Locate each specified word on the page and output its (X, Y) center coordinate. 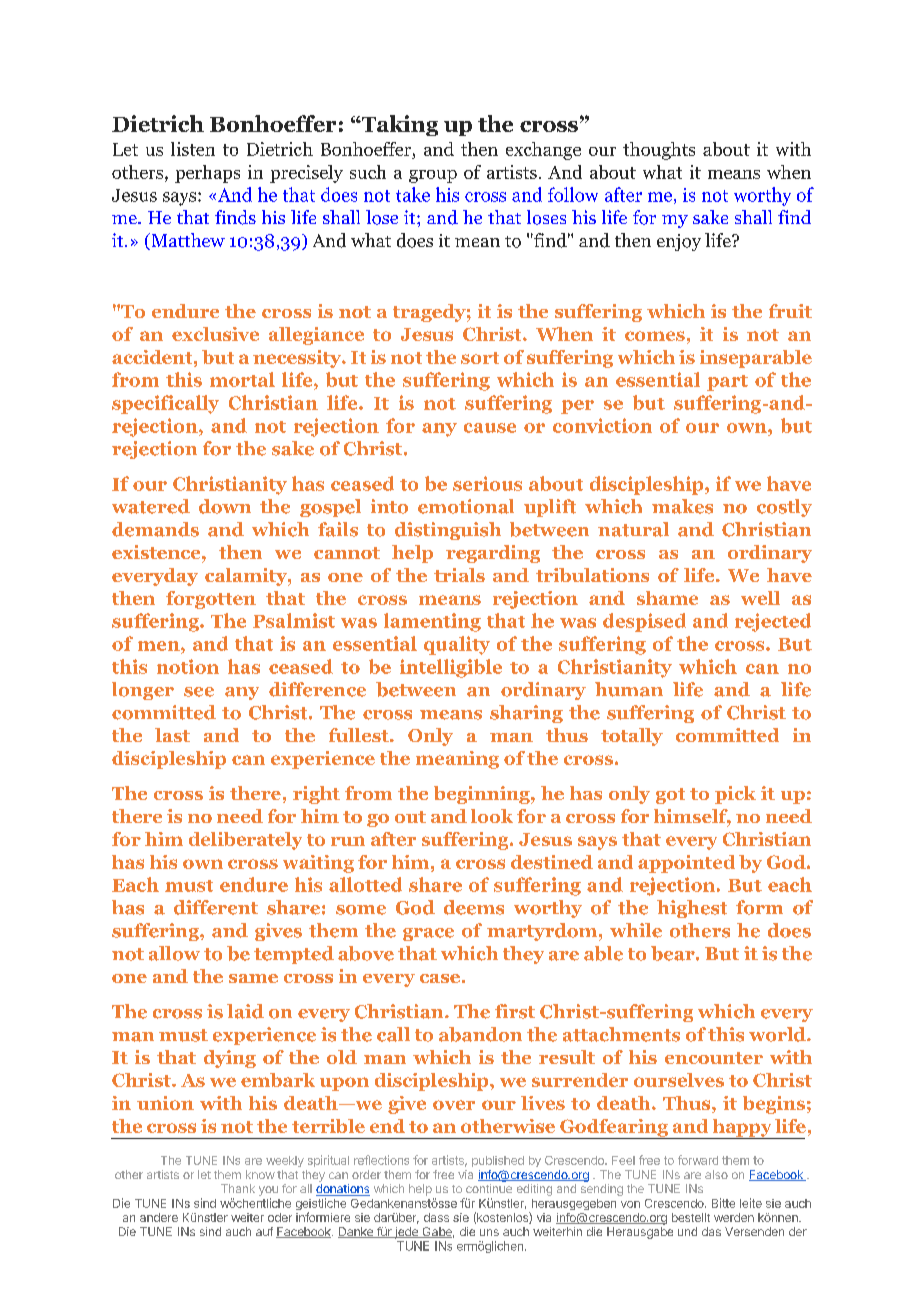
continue (489, 1188)
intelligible (451, 668)
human (629, 689)
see (199, 692)
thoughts (659, 151)
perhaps (207, 174)
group (433, 176)
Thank (238, 1188)
